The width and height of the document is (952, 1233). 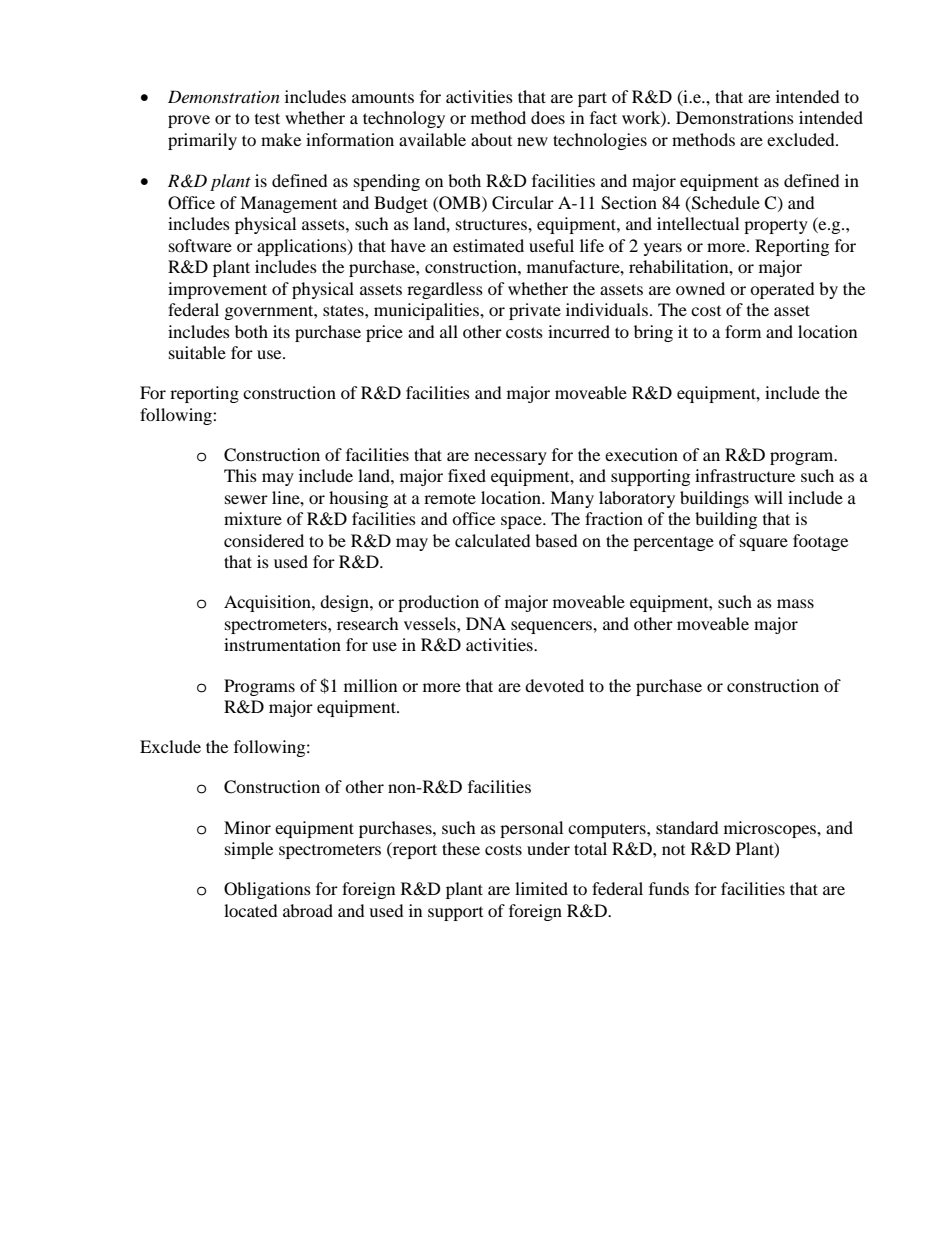 I want to click on test, so click(x=267, y=118).
